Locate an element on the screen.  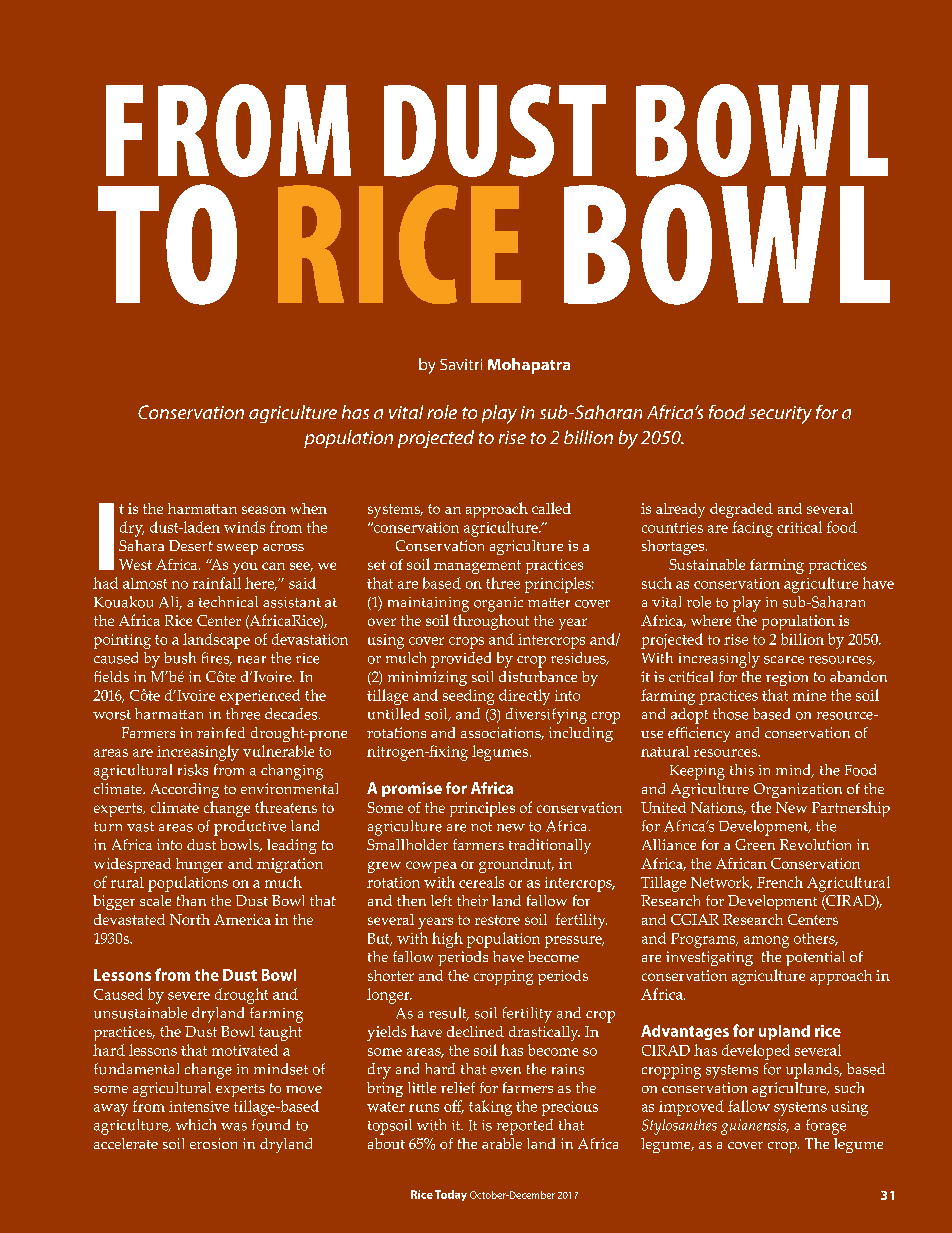
Savitri is located at coordinates (461, 364).
